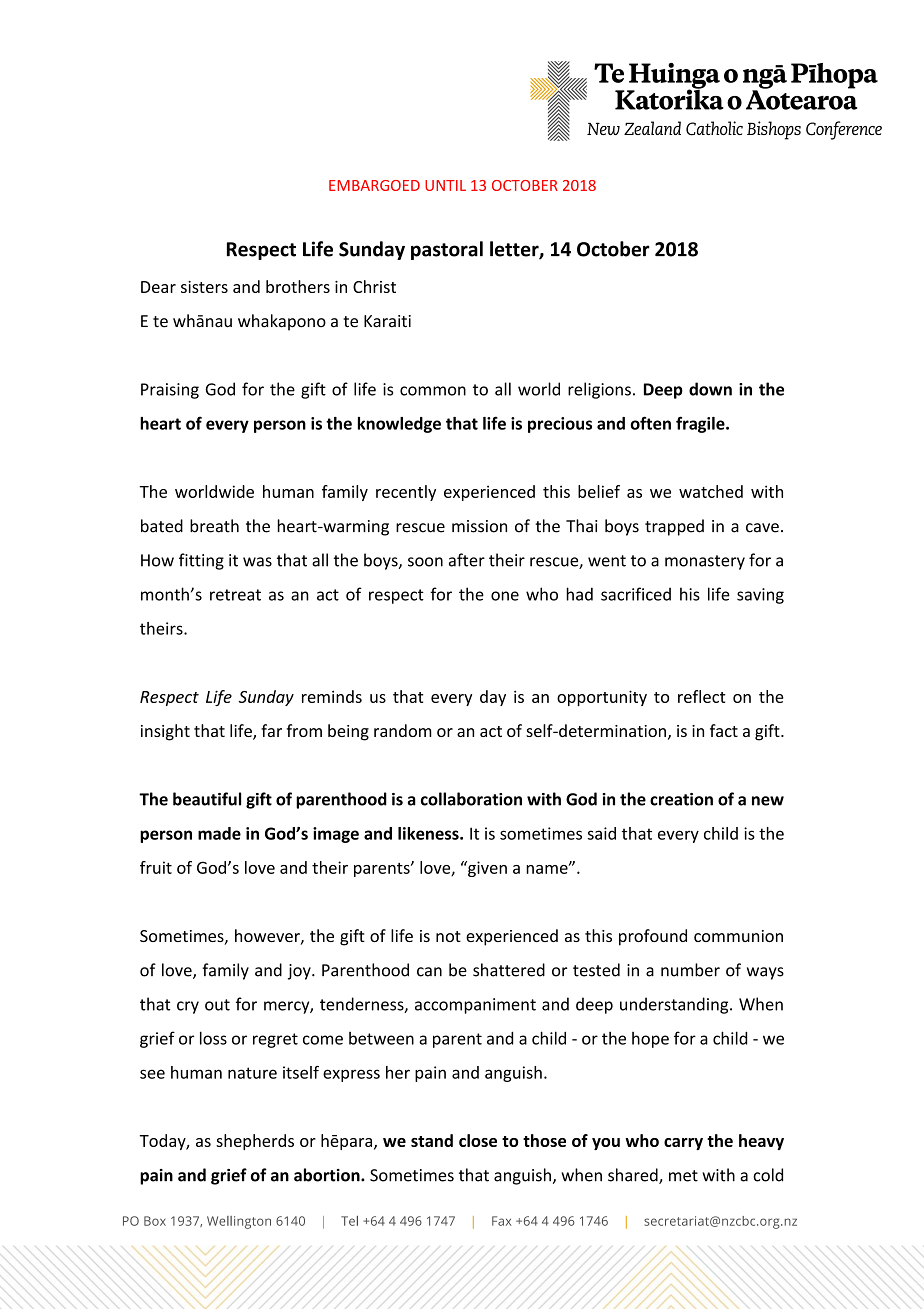 Image resolution: width=924 pixels, height=1309 pixels. Describe the element at coordinates (701, 696) in the document. I see `reflect` at that location.
